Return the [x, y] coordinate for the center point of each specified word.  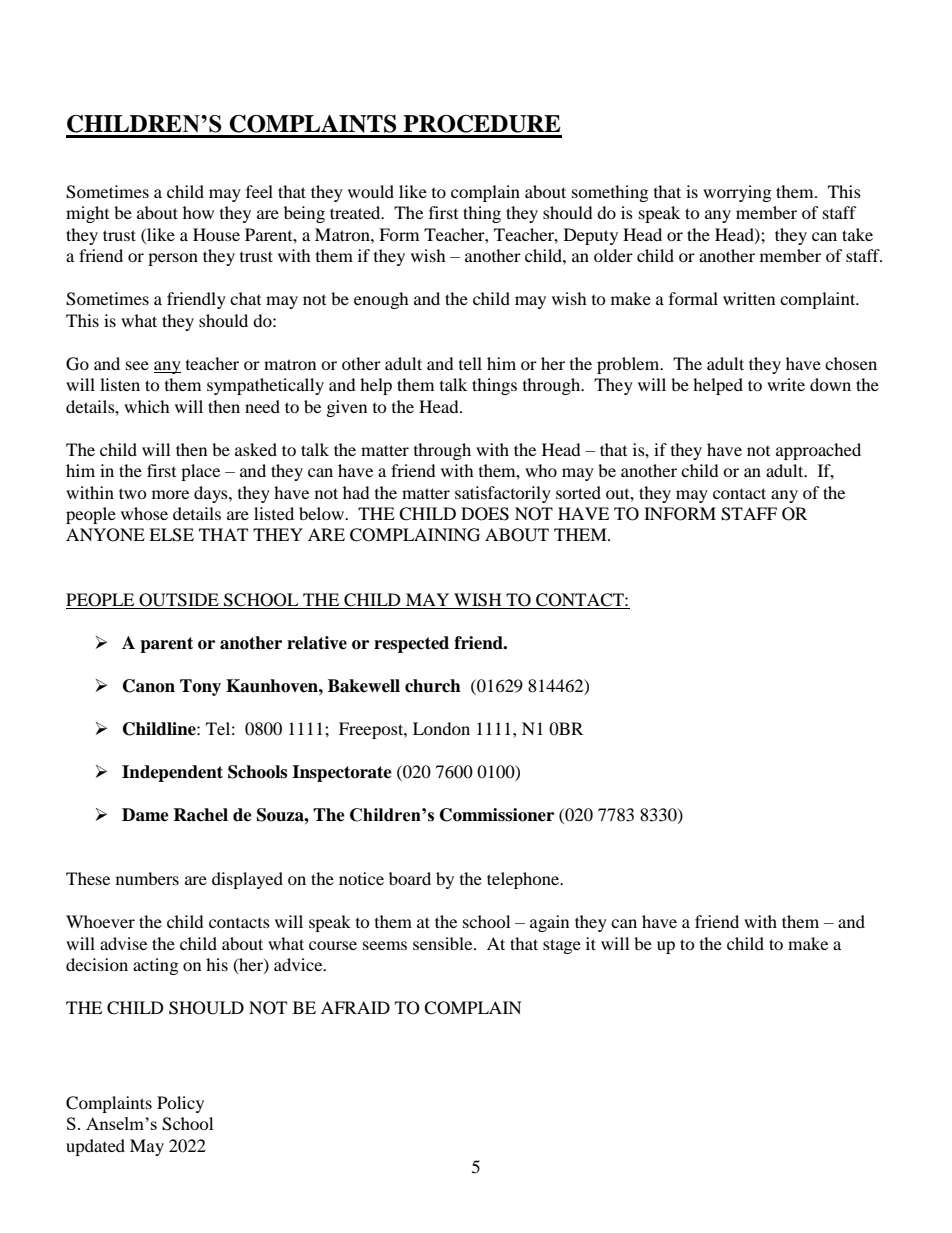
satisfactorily [503, 494]
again [549, 923]
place [200, 472]
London [441, 728]
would [371, 191]
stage [562, 946]
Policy [180, 1104]
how [198, 212]
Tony [200, 687]
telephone [524, 880]
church [433, 686]
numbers [147, 878]
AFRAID [355, 1007]
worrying [737, 193]
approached [818, 451]
